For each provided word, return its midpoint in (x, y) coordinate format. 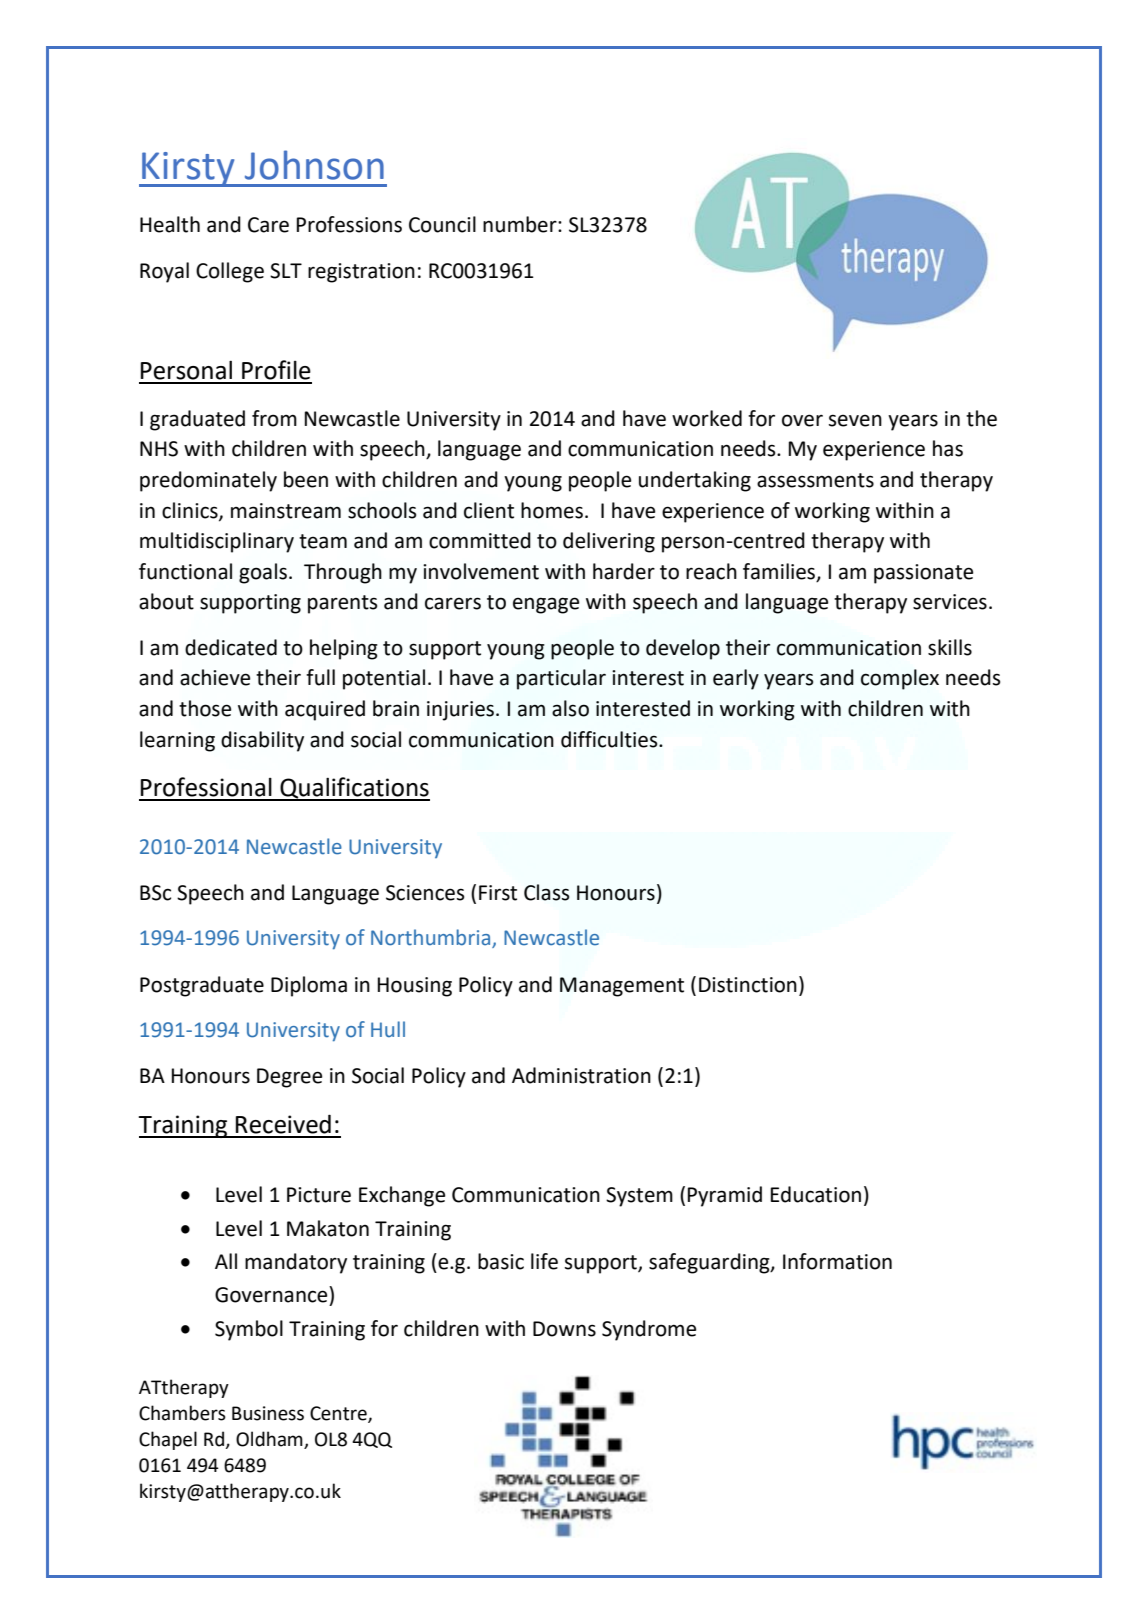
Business (268, 1413)
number (521, 224)
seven (855, 420)
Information (837, 1261)
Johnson (314, 165)
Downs (564, 1329)
